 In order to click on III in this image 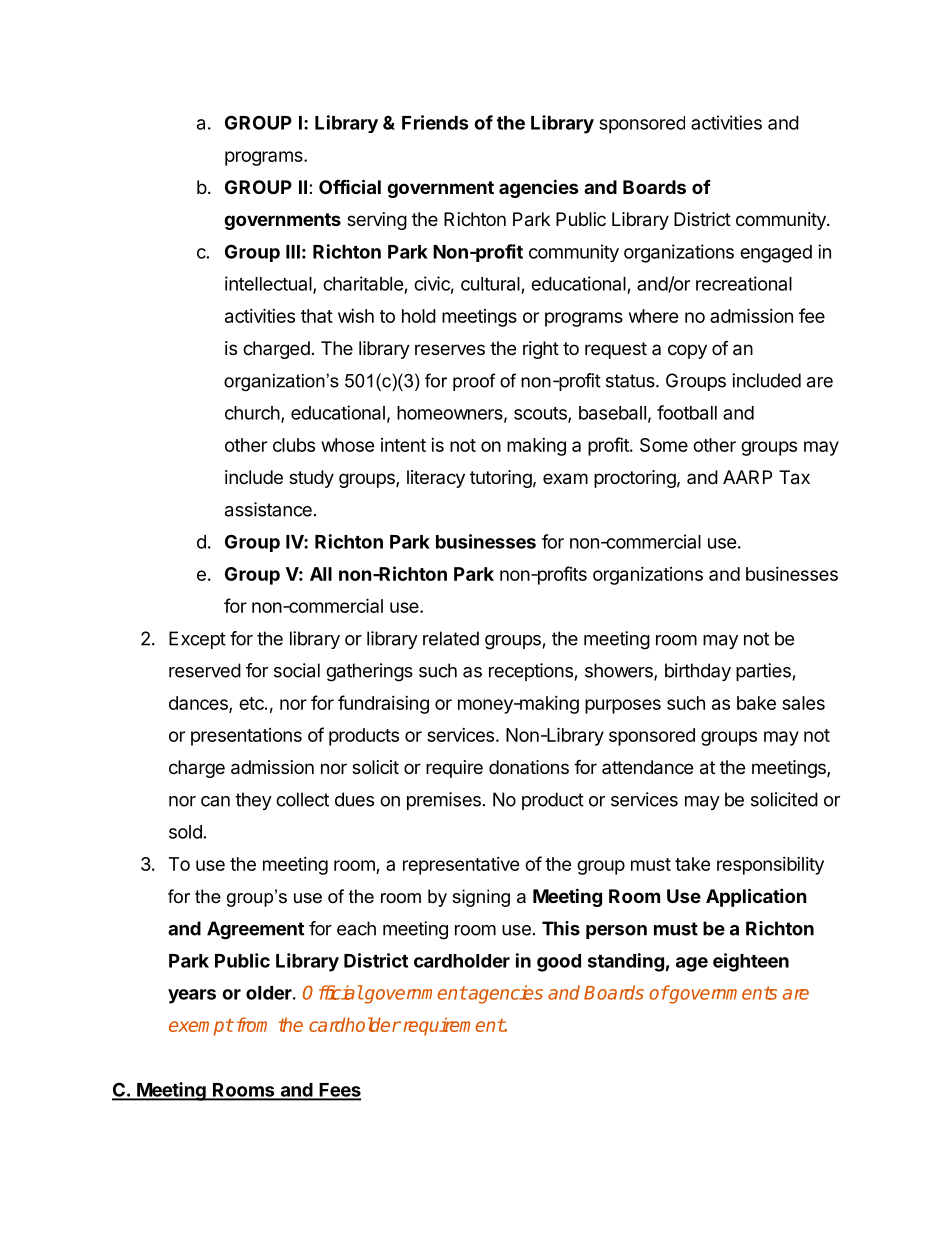, I will do `click(293, 252)`.
